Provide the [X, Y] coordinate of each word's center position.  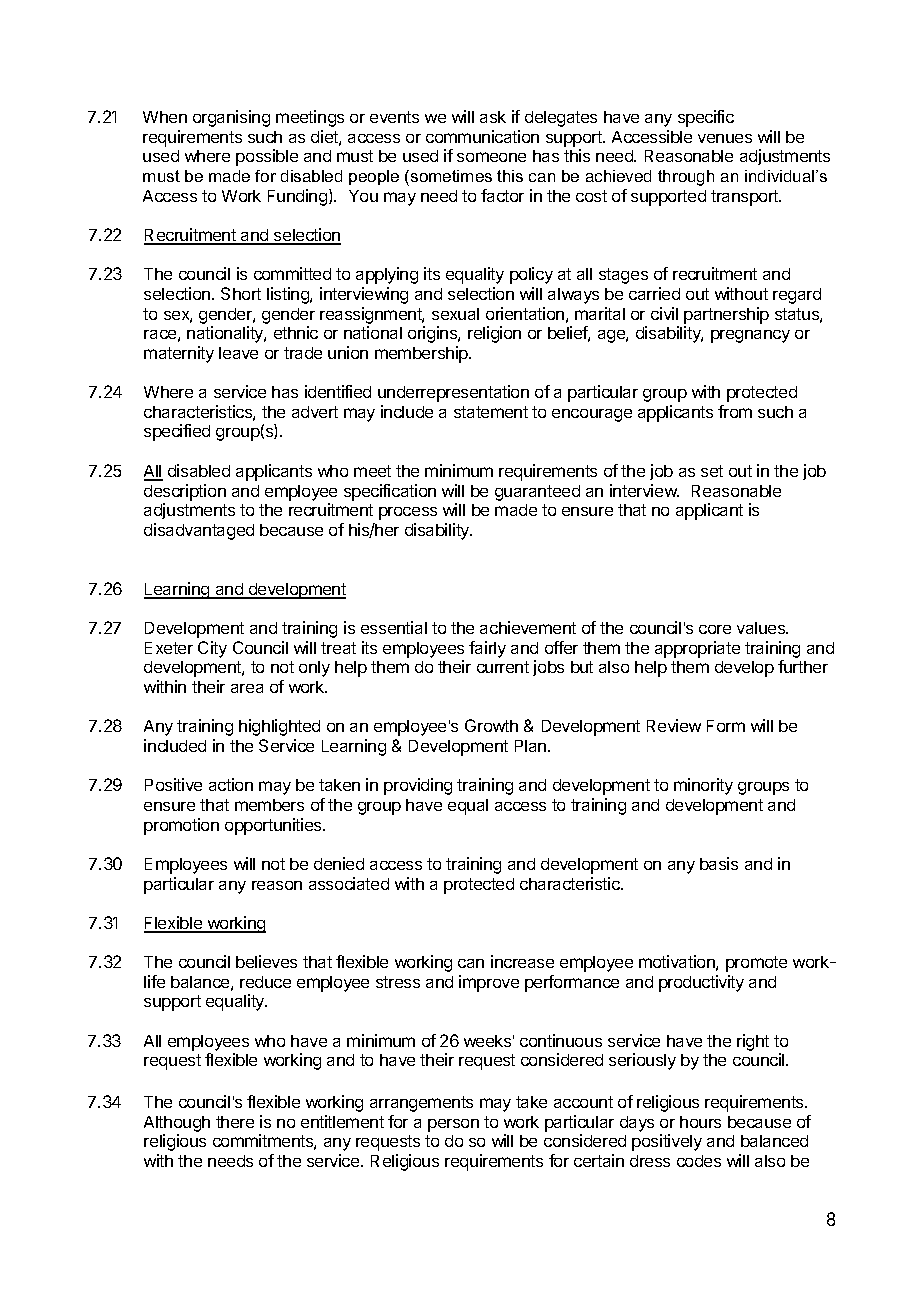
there [235, 1122]
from [735, 411]
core [715, 629]
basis [719, 863]
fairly [487, 649]
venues [725, 138]
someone [491, 157]
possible [267, 157]
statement [491, 412]
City [212, 649]
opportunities [274, 826]
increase [522, 961]
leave [238, 353]
